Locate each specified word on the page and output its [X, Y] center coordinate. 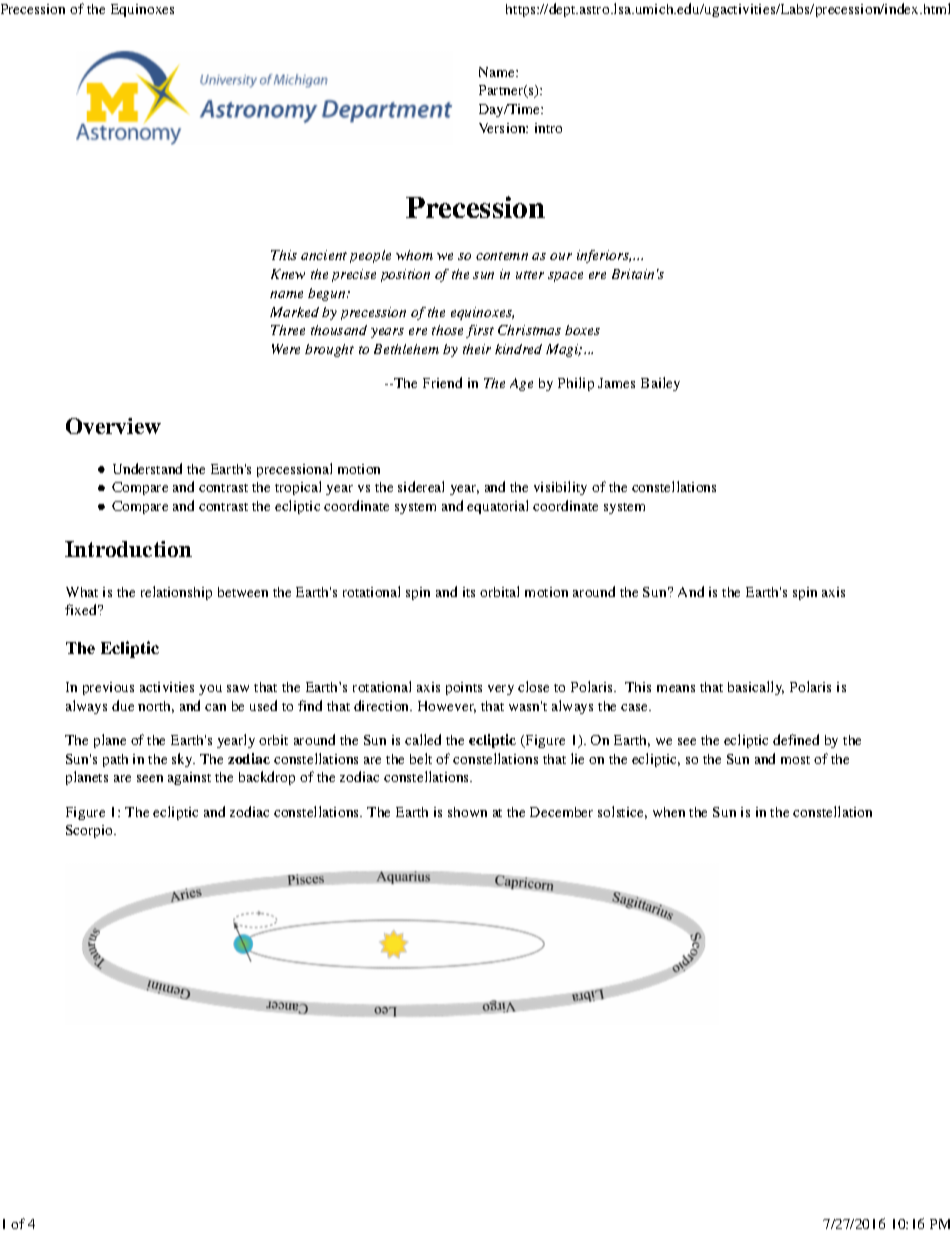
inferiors [604, 256]
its [469, 592]
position [405, 275]
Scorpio [91, 831]
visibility [560, 488]
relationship [176, 593]
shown [467, 812]
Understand [147, 468]
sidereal [421, 486]
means [676, 688]
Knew [288, 274]
